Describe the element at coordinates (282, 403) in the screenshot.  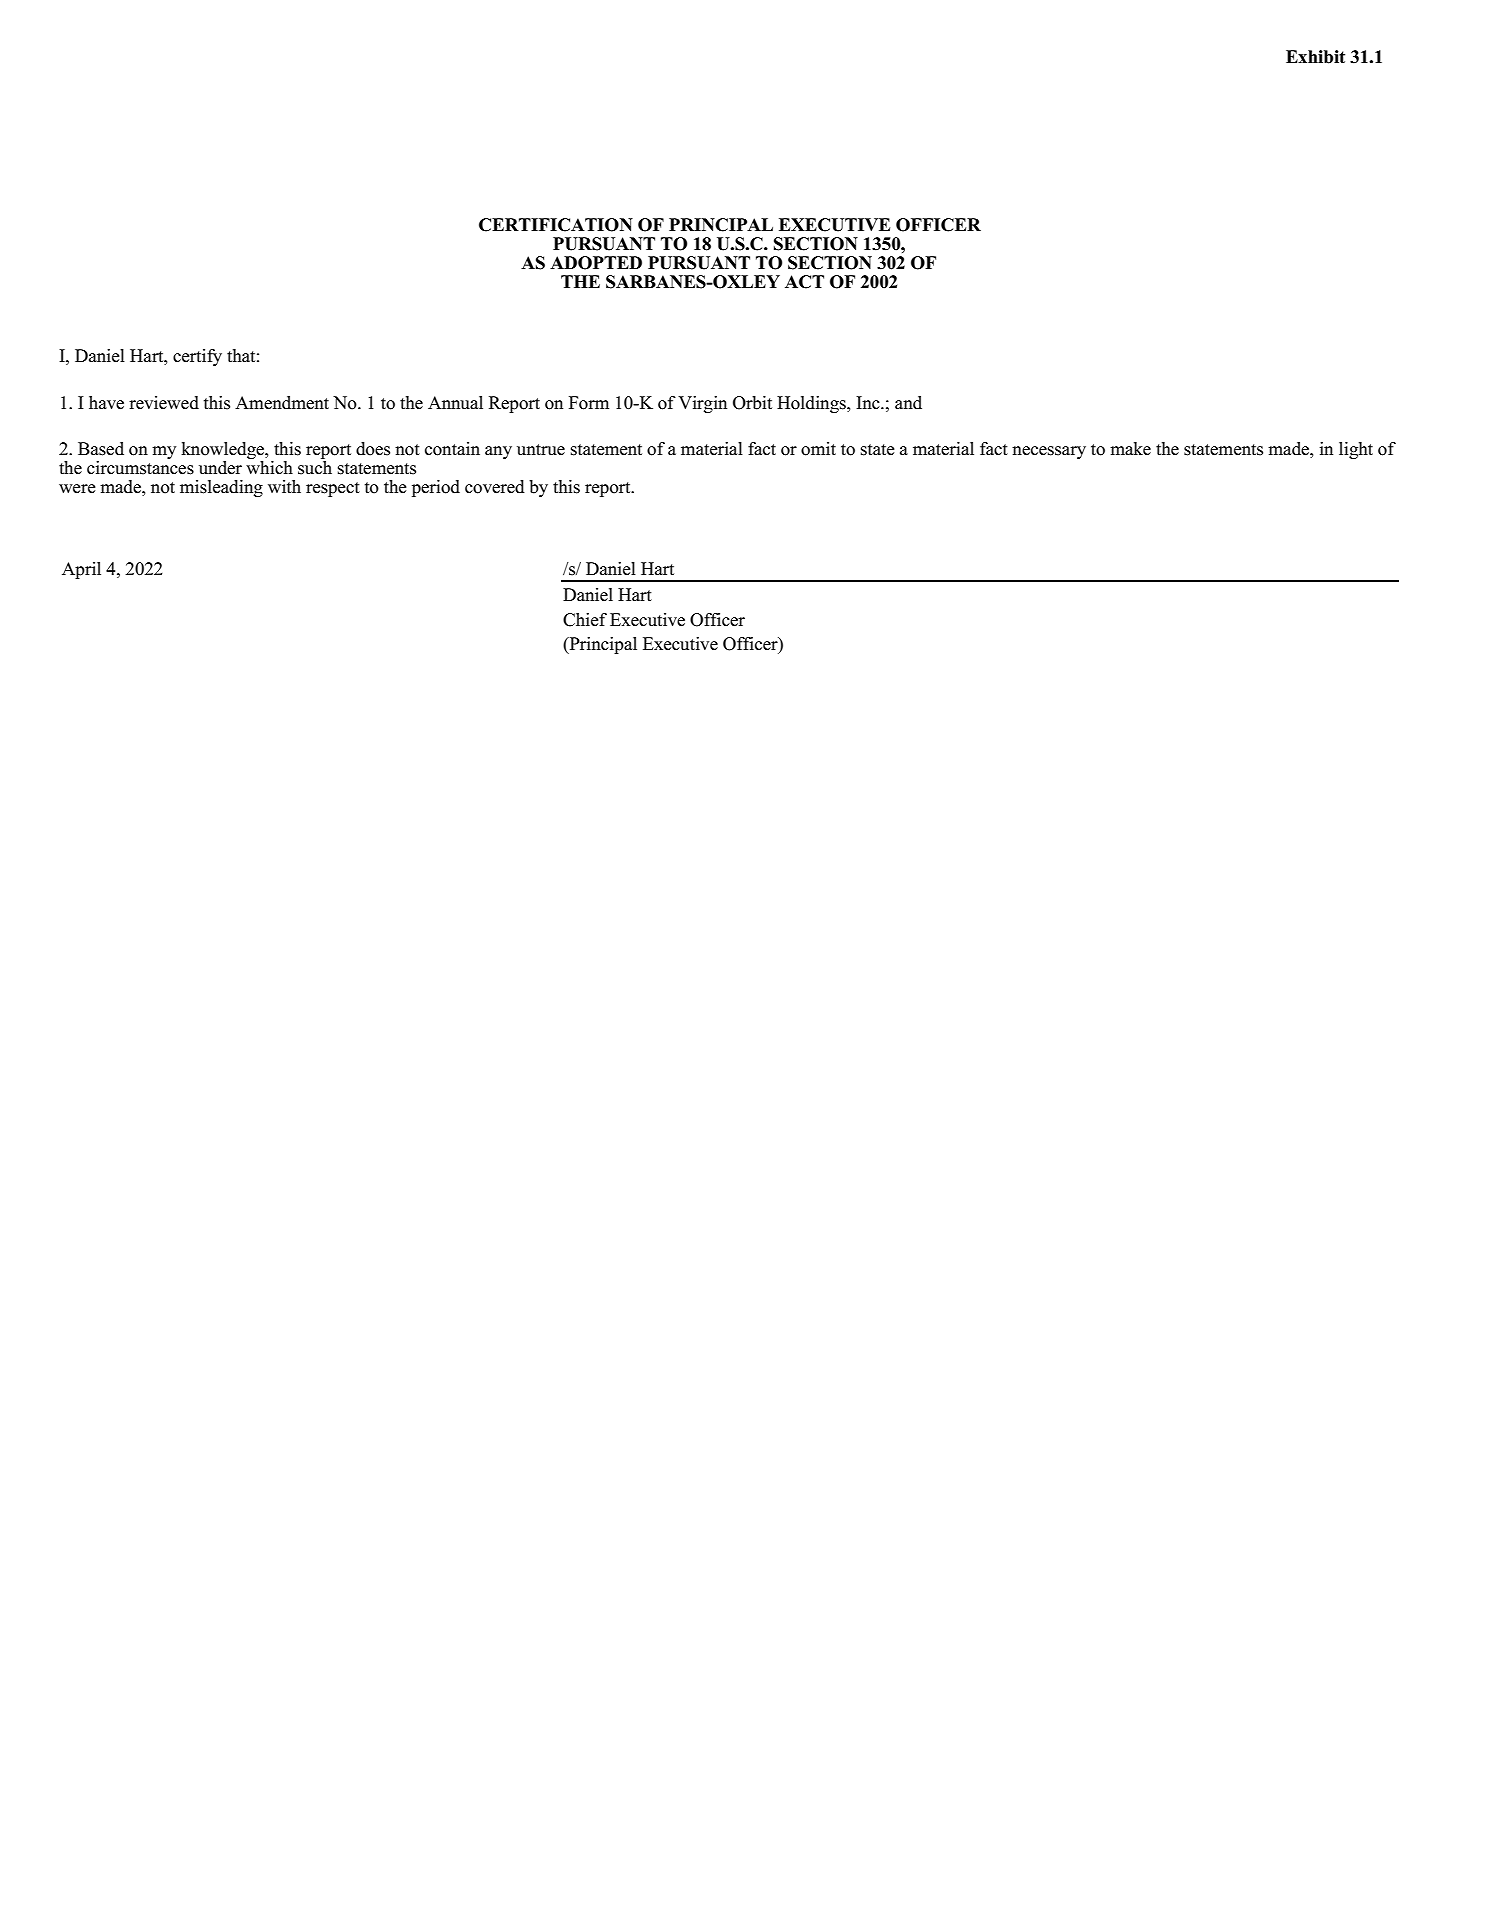
I see `Amendment` at that location.
